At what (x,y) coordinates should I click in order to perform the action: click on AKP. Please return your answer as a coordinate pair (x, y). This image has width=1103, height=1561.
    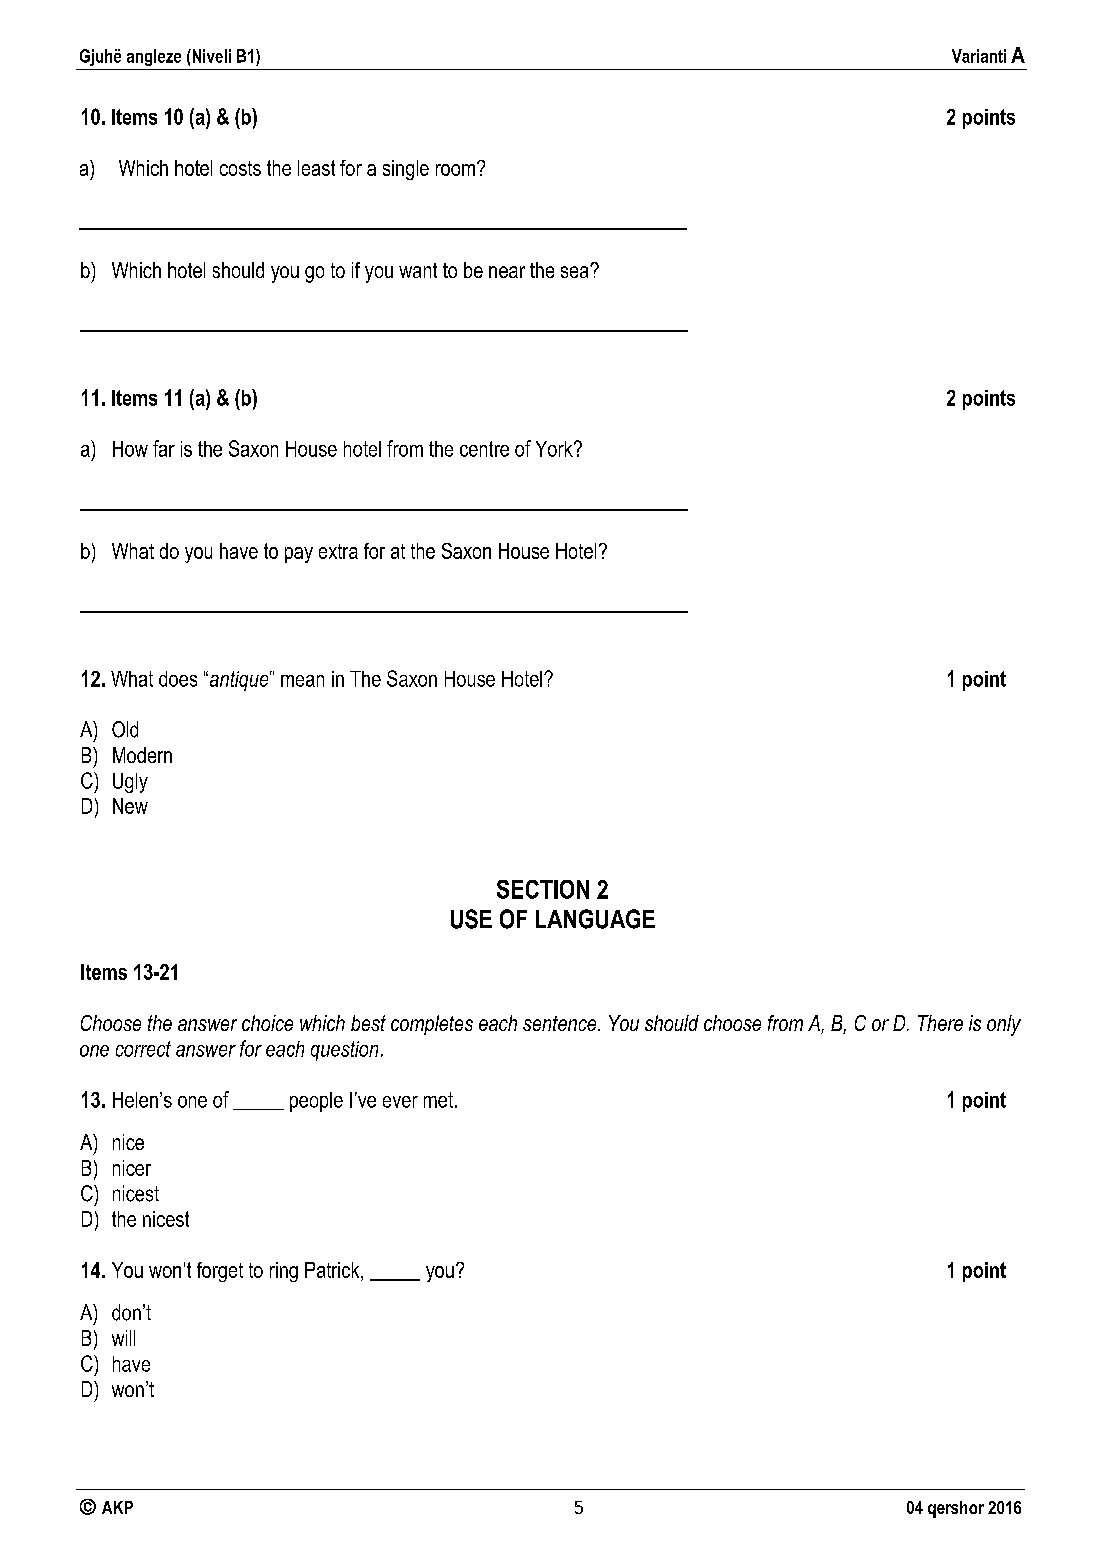
    Looking at the image, I should click on (117, 1507).
